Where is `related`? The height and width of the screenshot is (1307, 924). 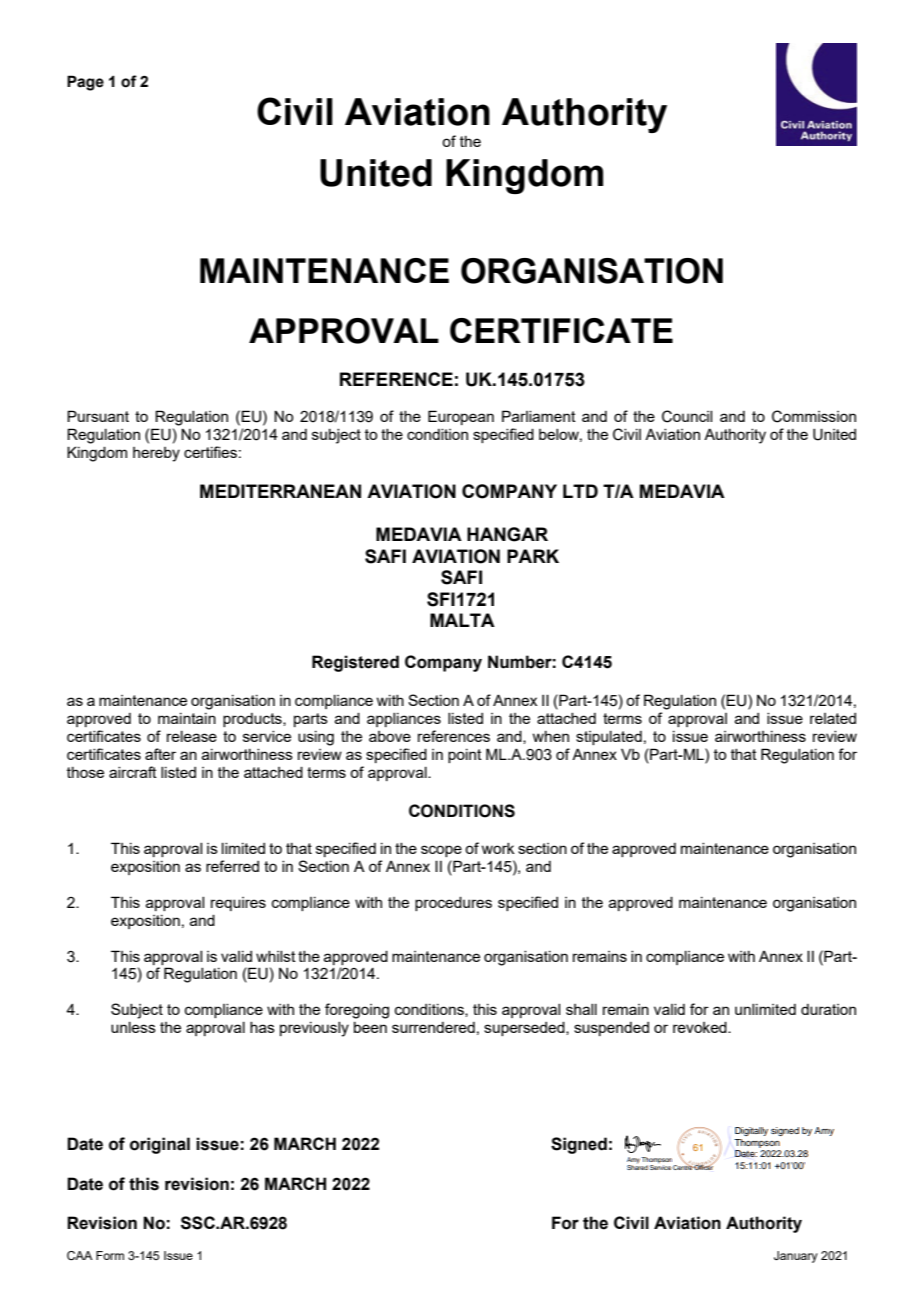
related is located at coordinates (833, 718).
